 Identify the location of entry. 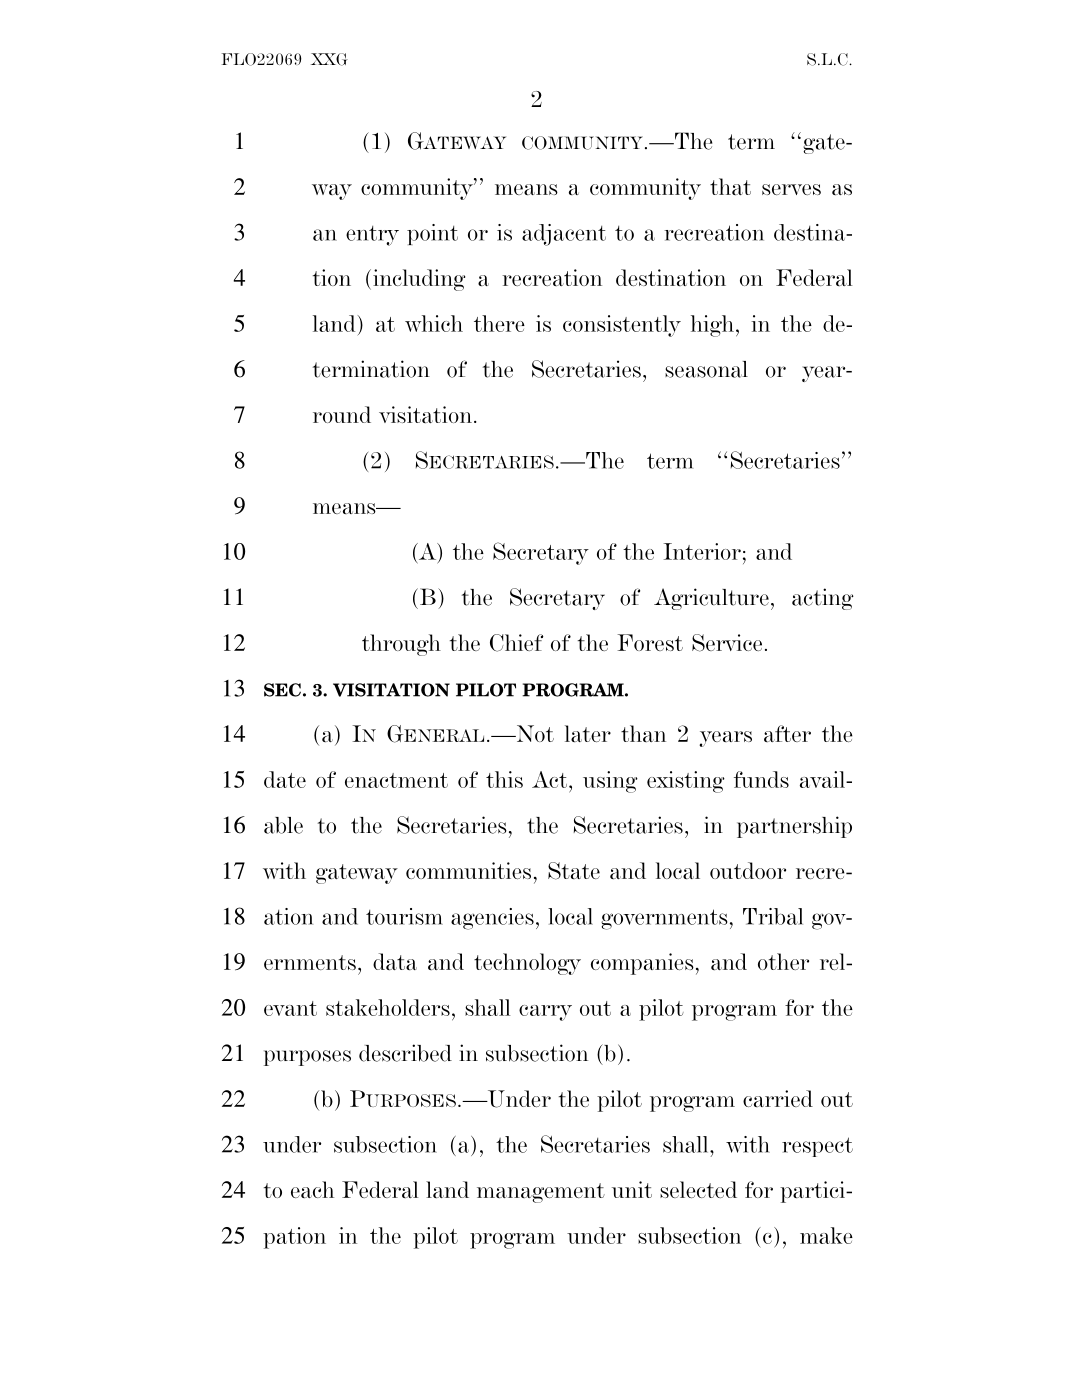
(372, 236).
